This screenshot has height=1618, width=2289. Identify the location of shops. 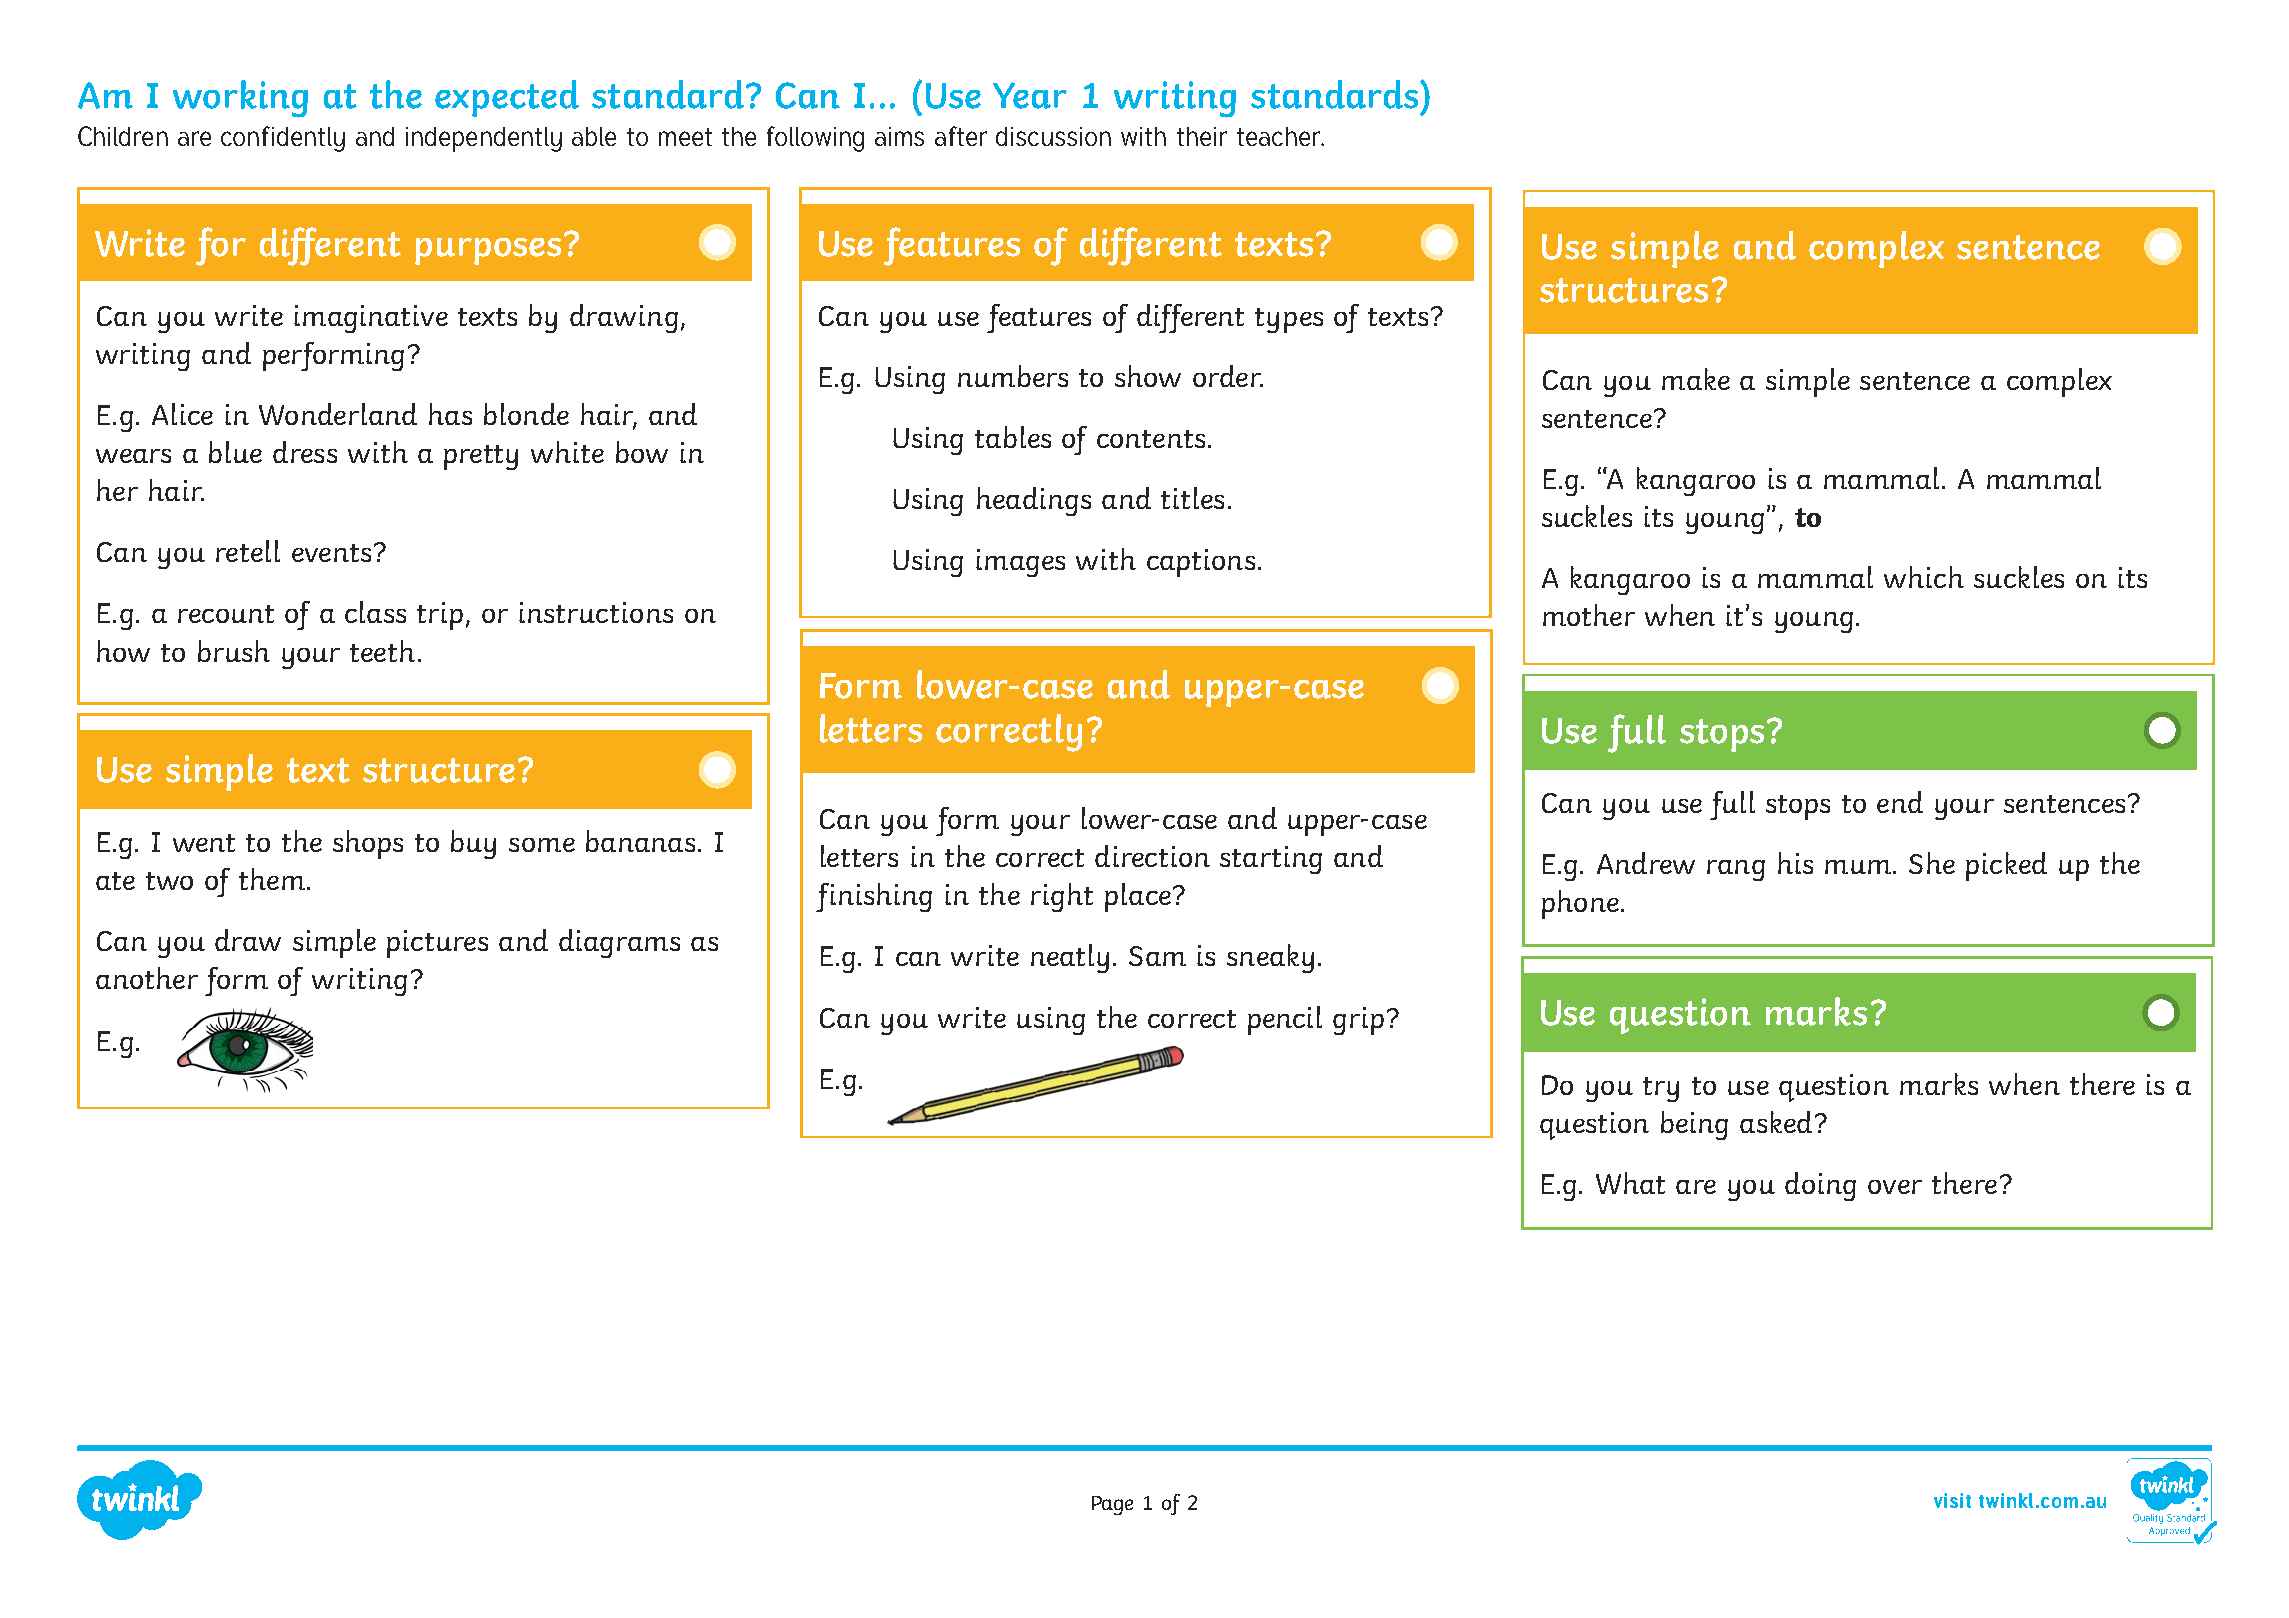
(368, 844).
